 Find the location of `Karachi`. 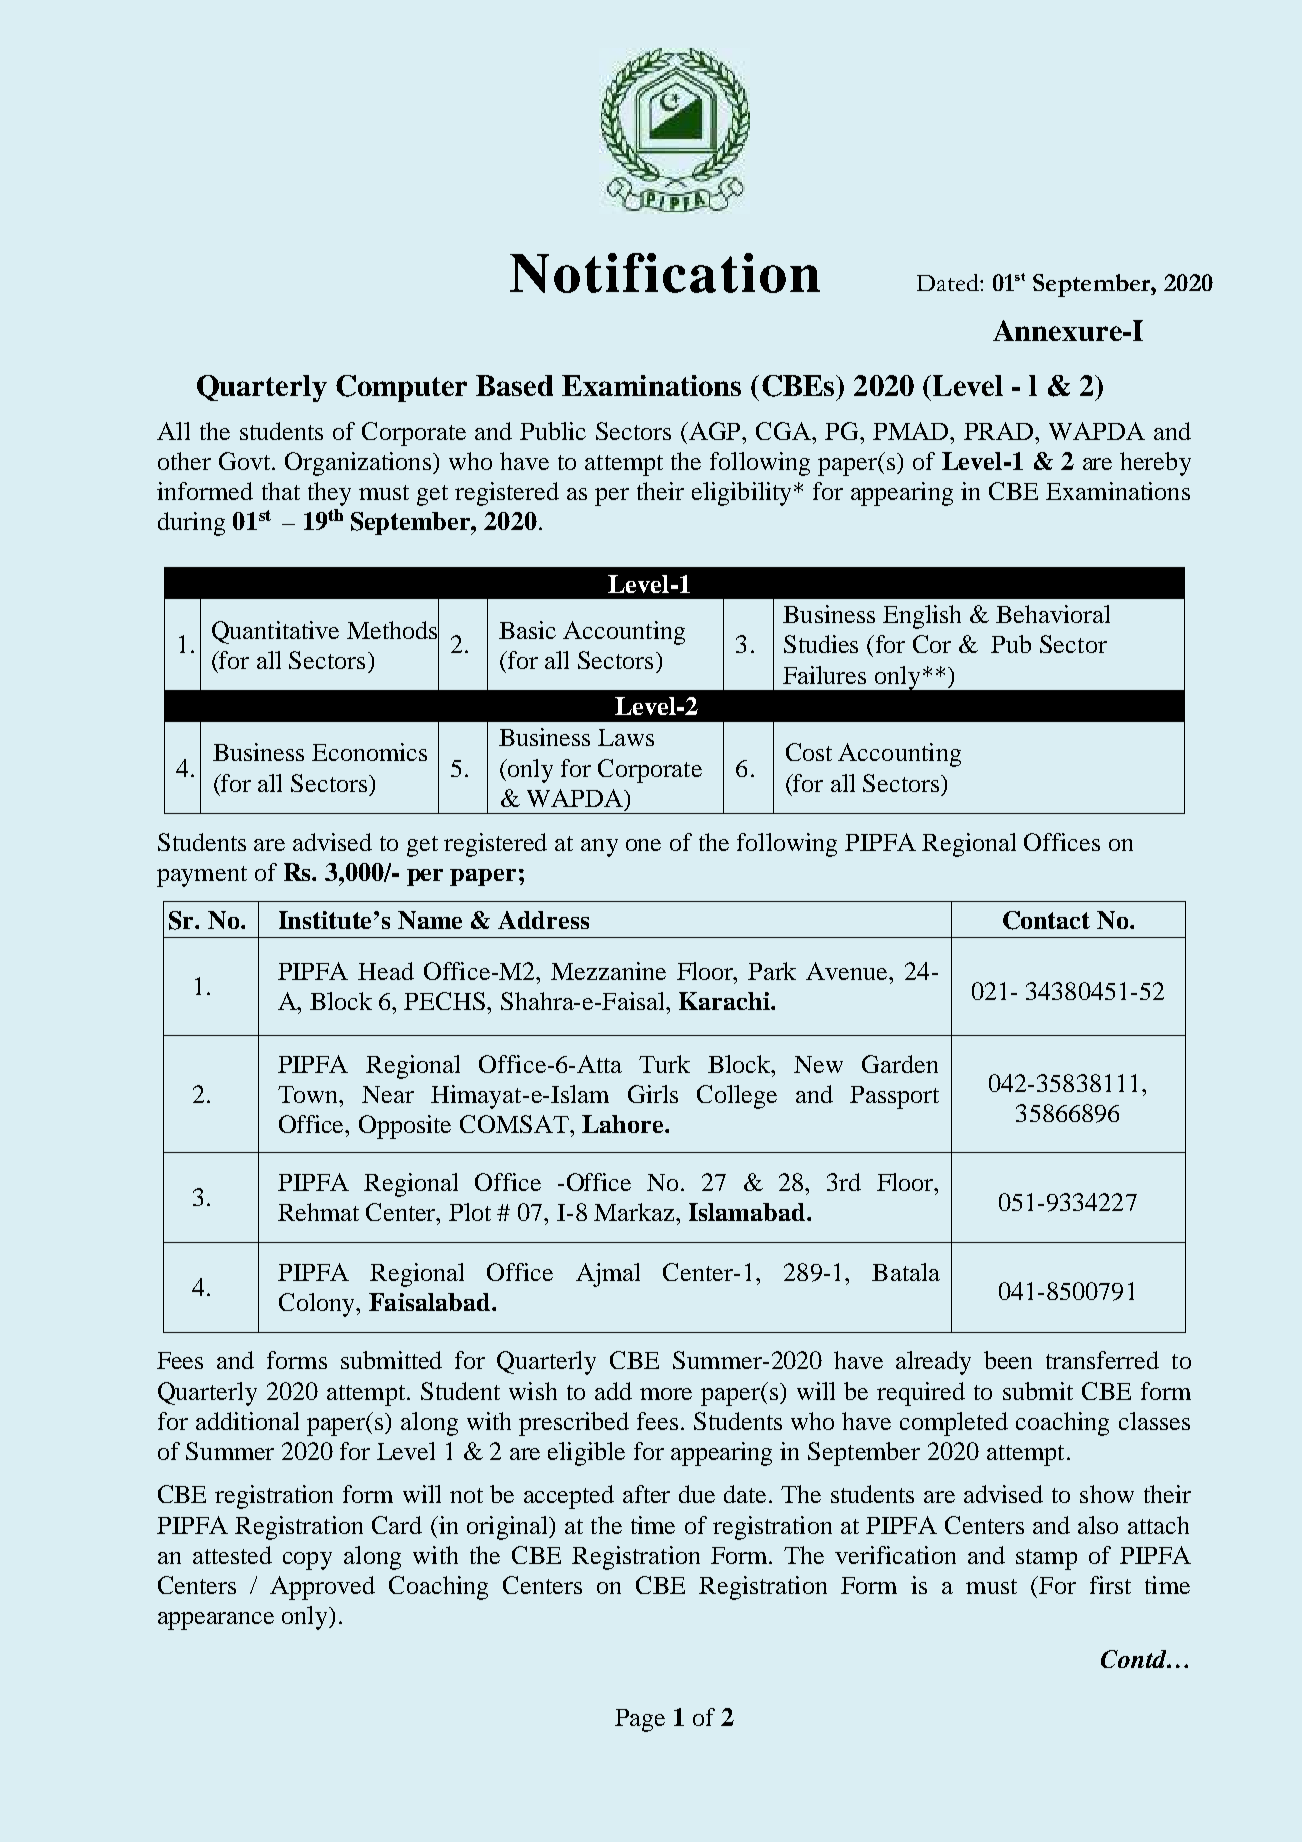

Karachi is located at coordinates (725, 1001).
